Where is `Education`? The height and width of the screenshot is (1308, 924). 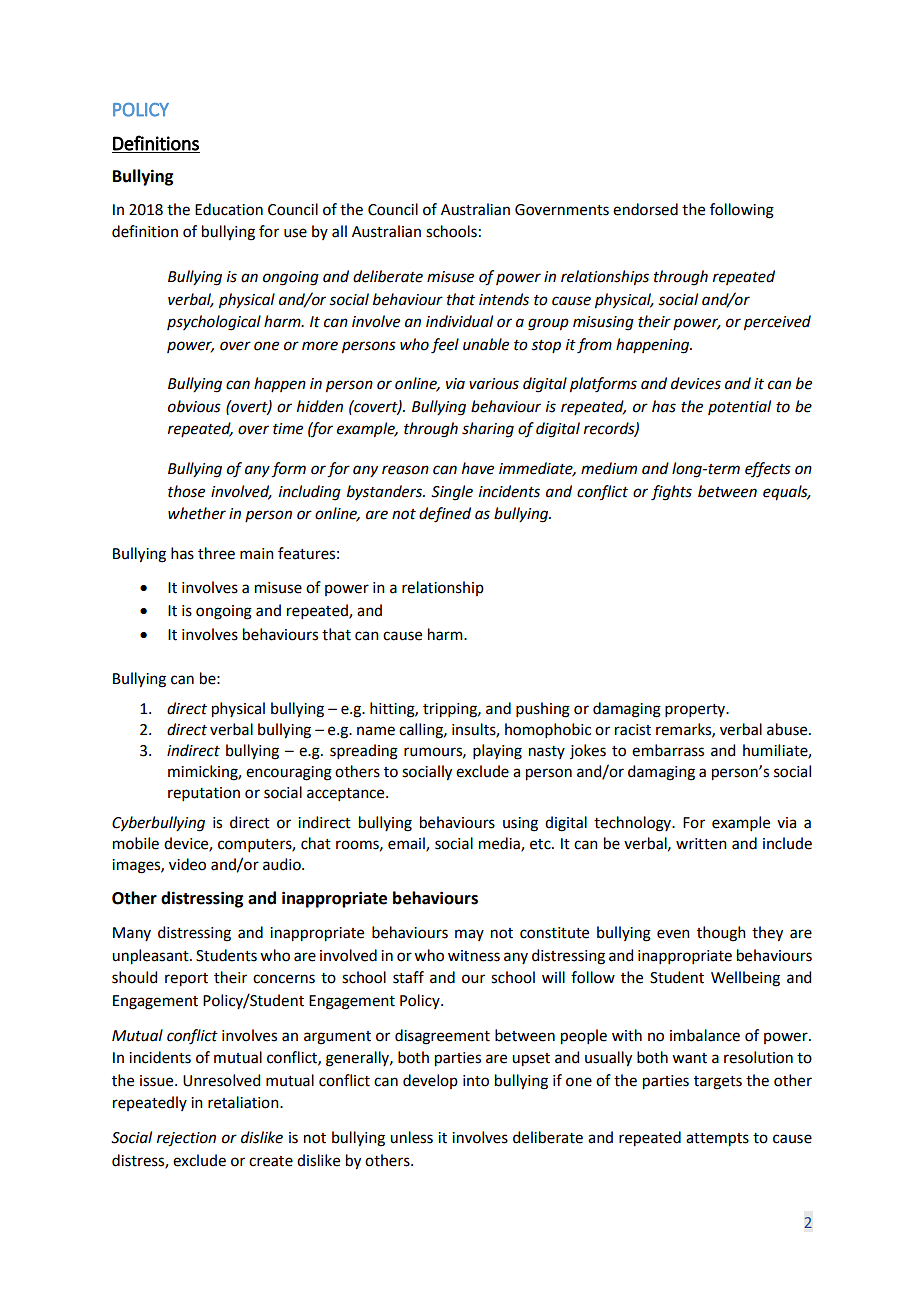 Education is located at coordinates (229, 209).
